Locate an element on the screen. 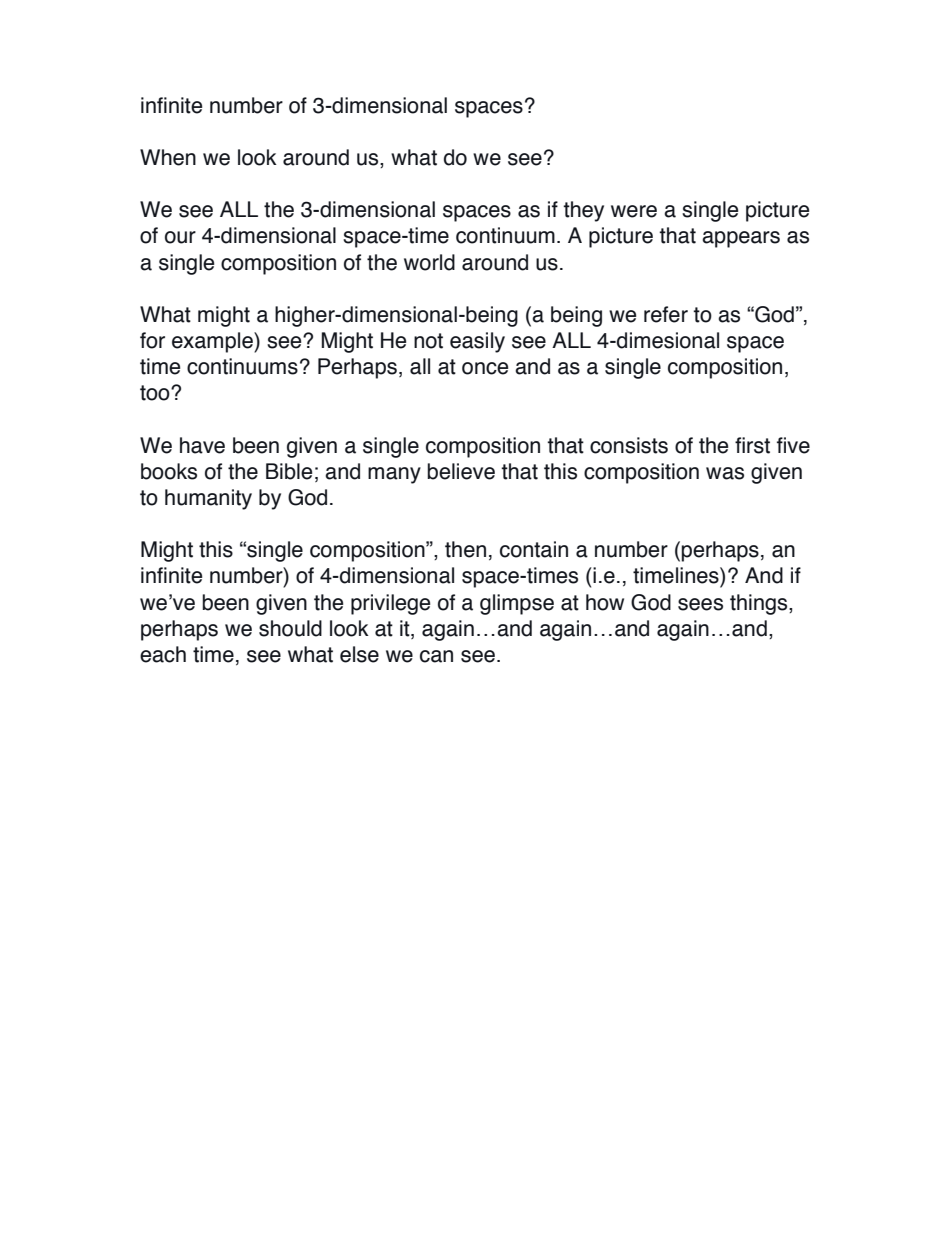  easily is located at coordinates (477, 342).
